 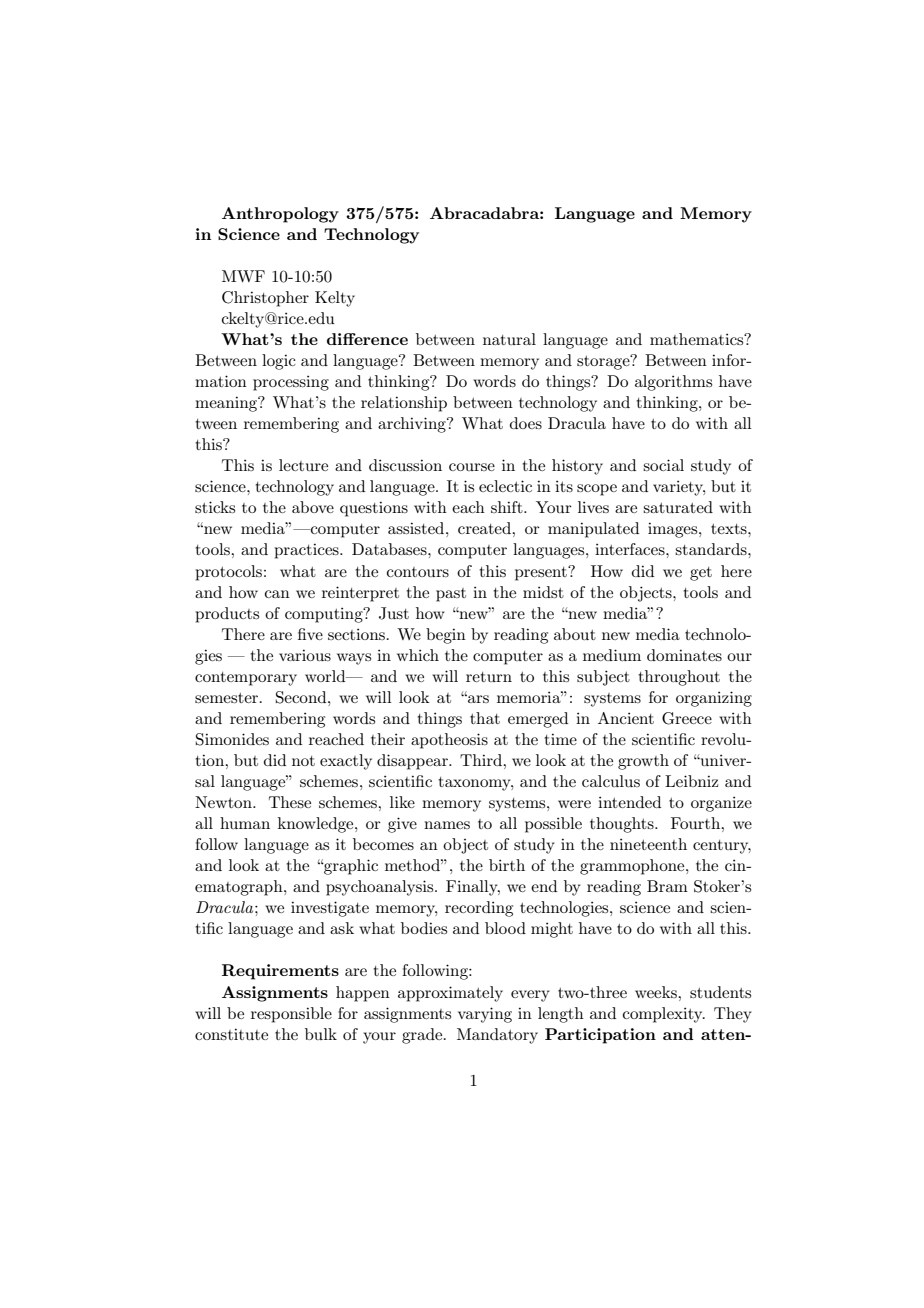 What do you see at coordinates (291, 1015) in the document?
I see `responsible` at bounding box center [291, 1015].
